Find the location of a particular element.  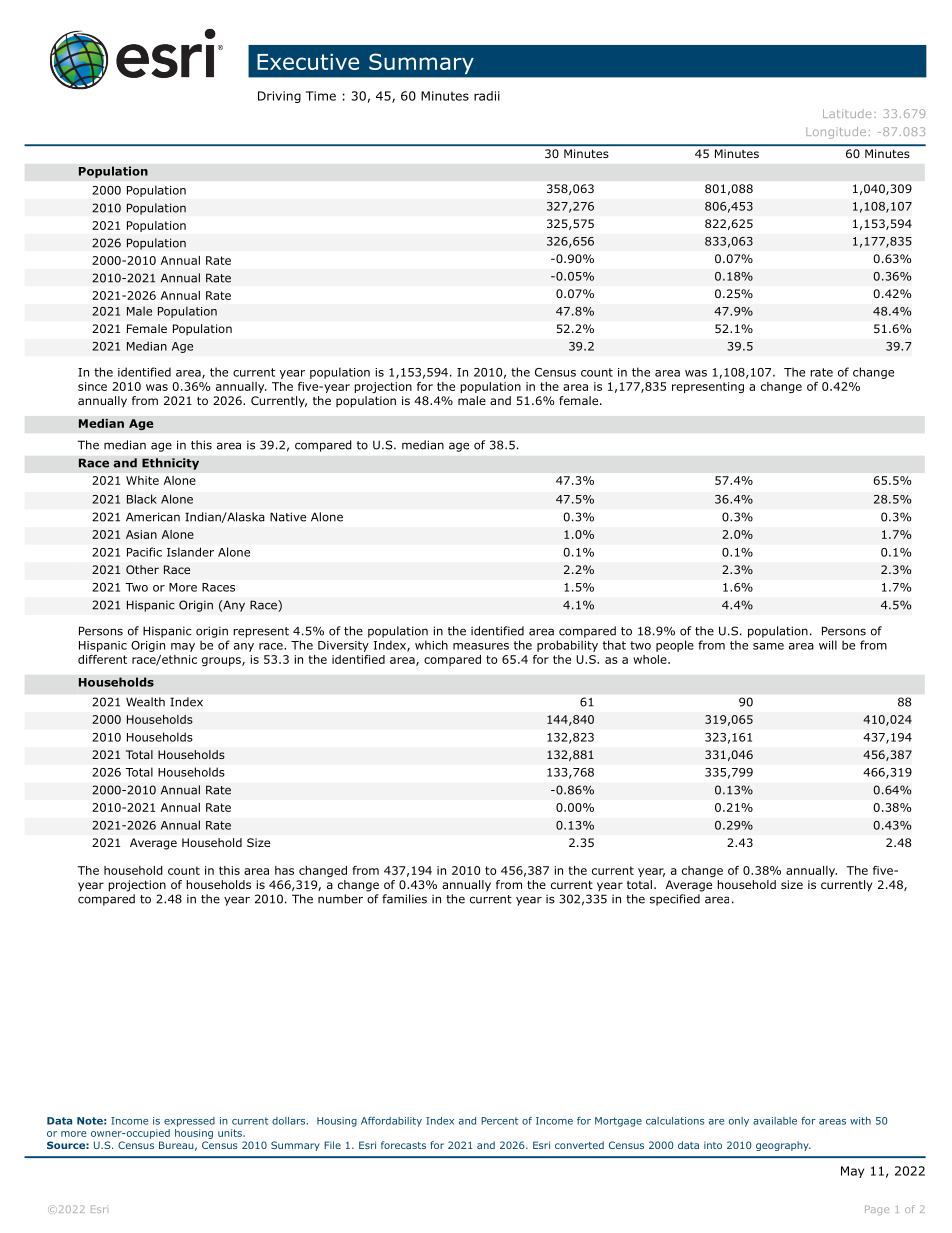

Latitude is located at coordinates (847, 113).
